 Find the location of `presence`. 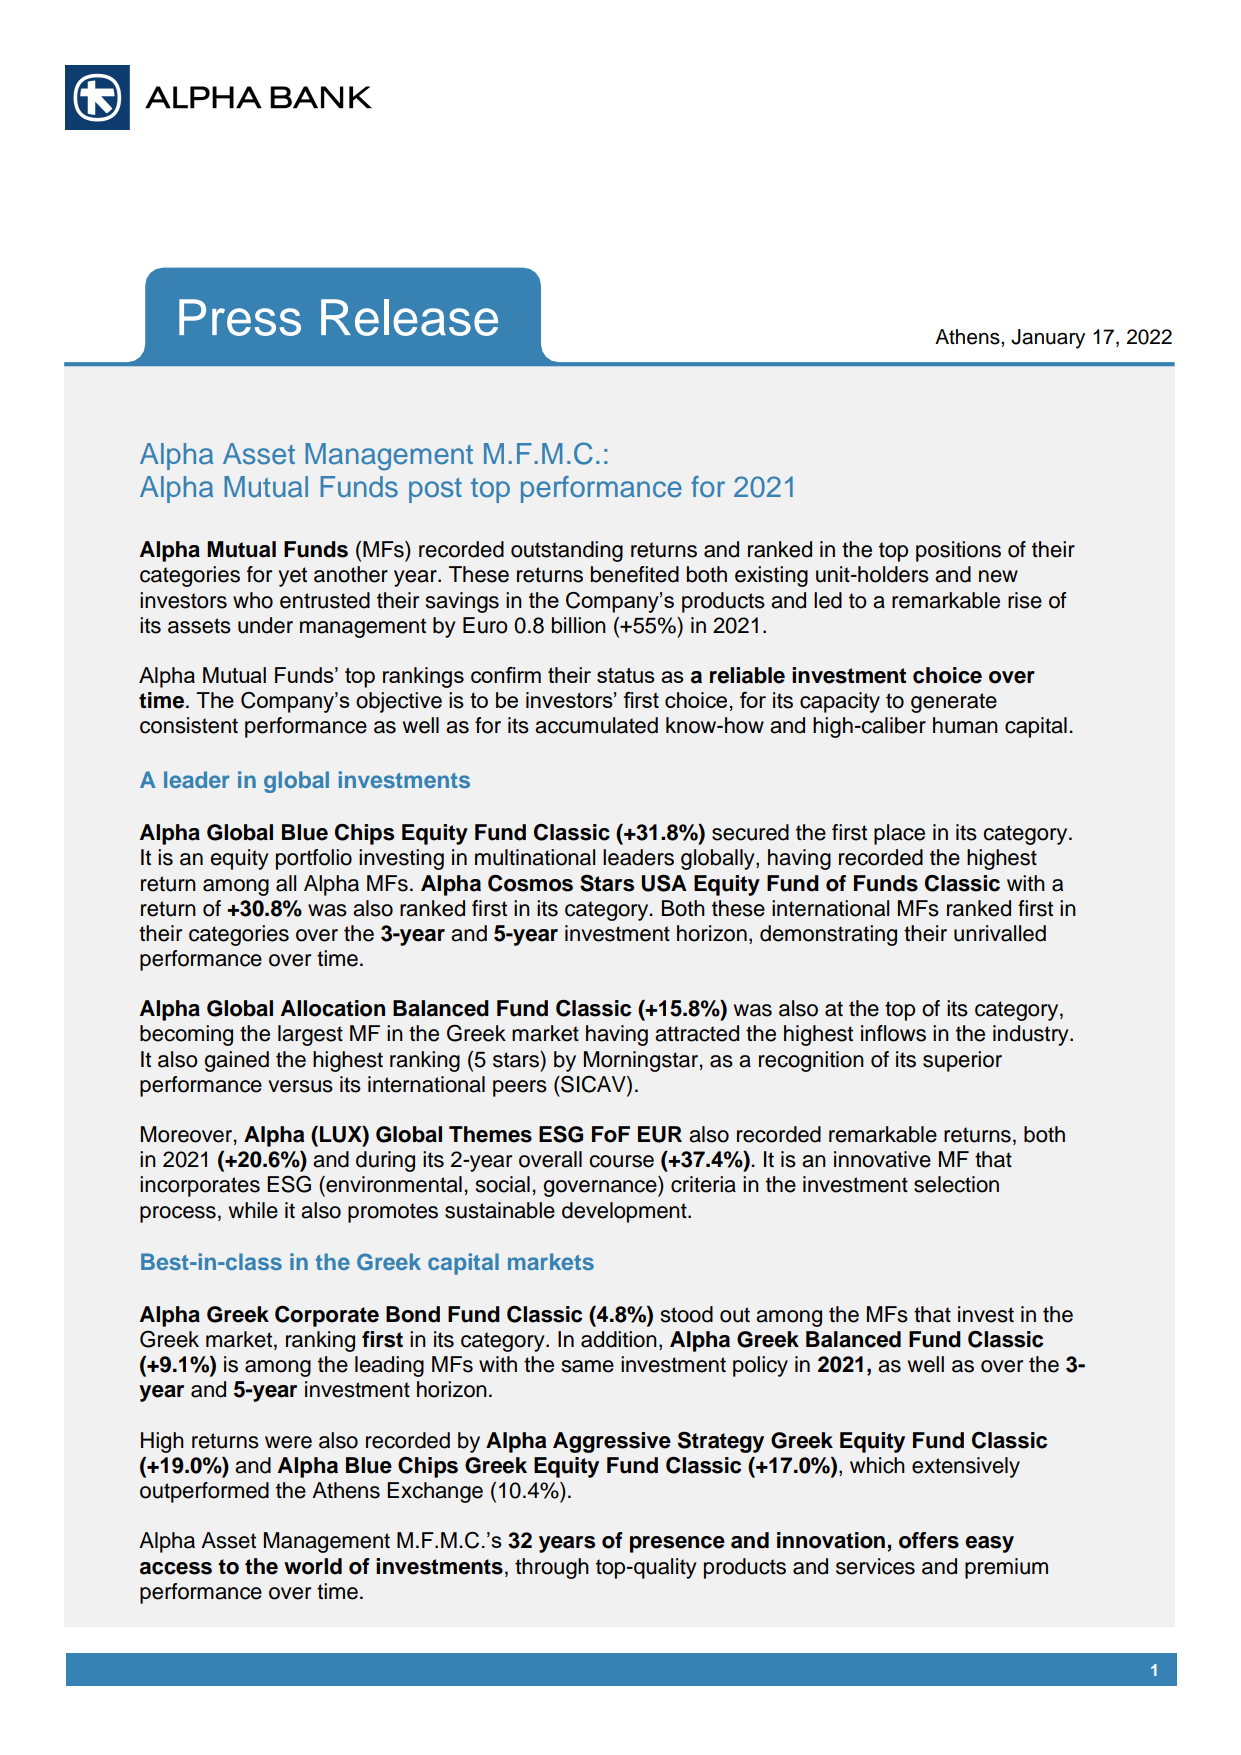

presence is located at coordinates (677, 1544).
